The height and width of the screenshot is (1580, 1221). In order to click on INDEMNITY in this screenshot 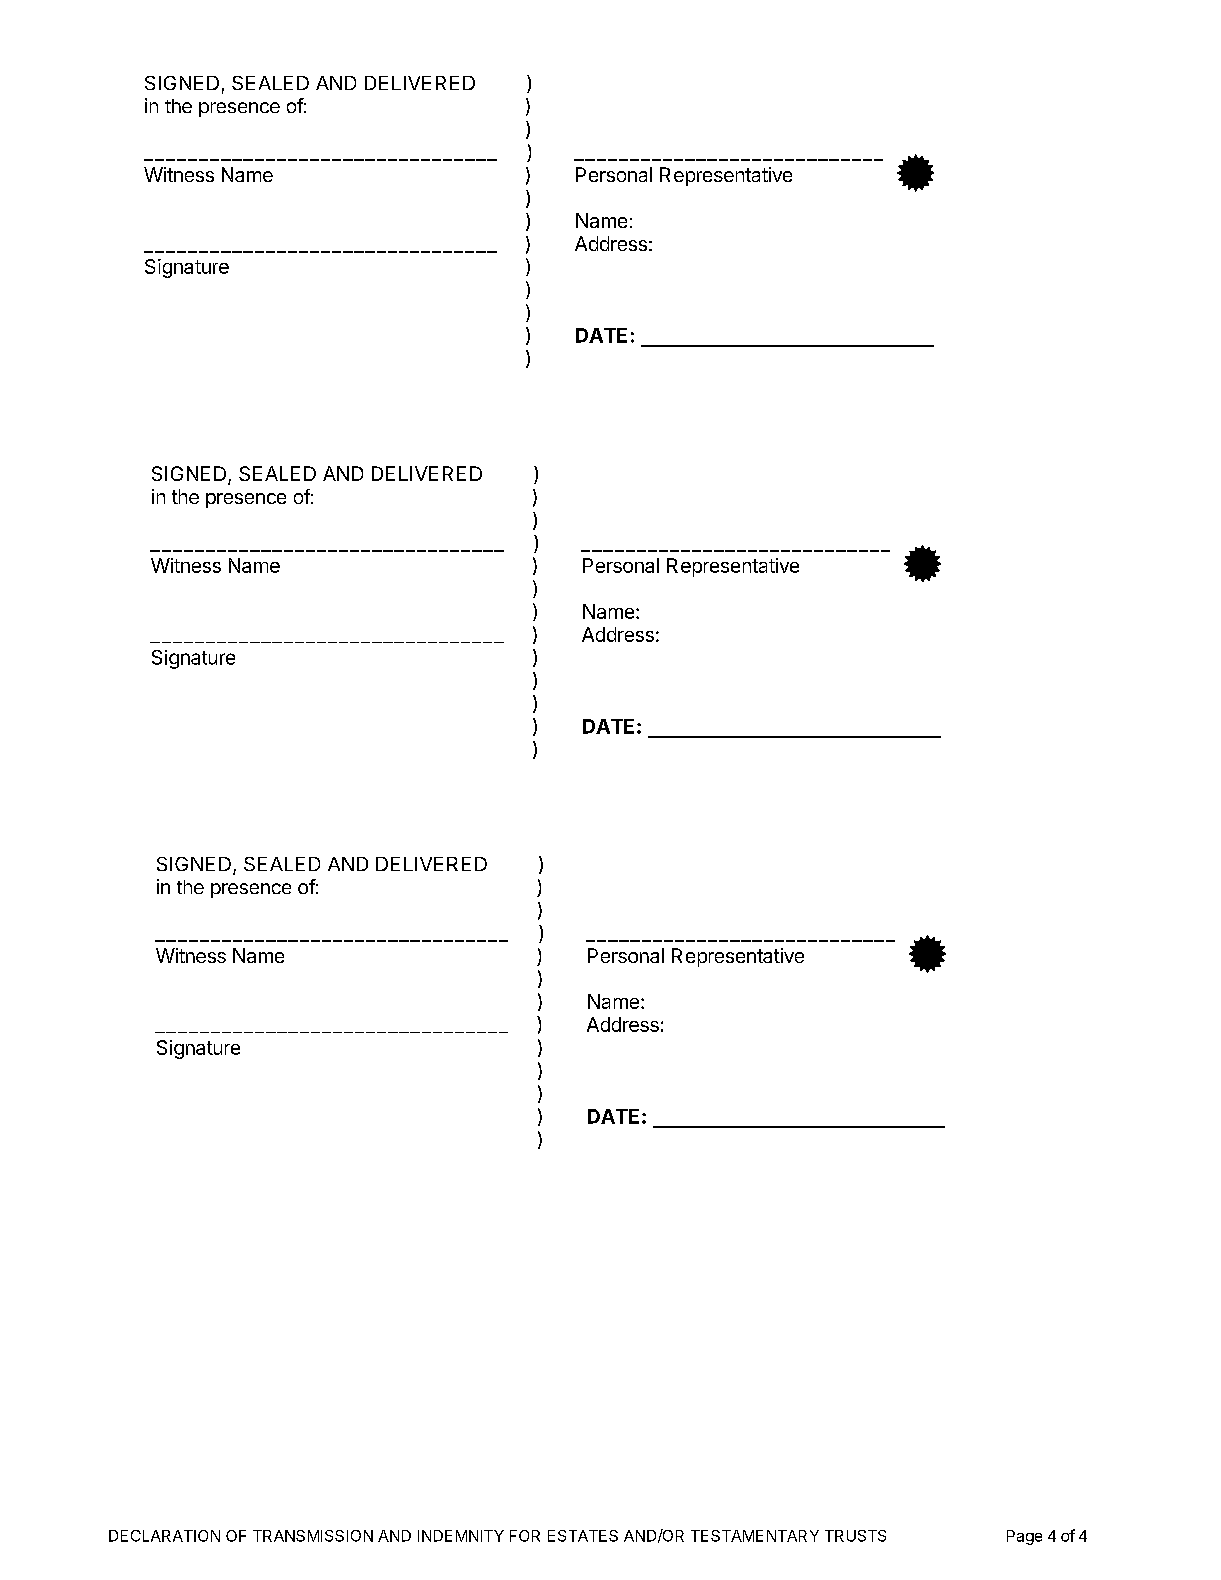, I will do `click(461, 1536)`.
